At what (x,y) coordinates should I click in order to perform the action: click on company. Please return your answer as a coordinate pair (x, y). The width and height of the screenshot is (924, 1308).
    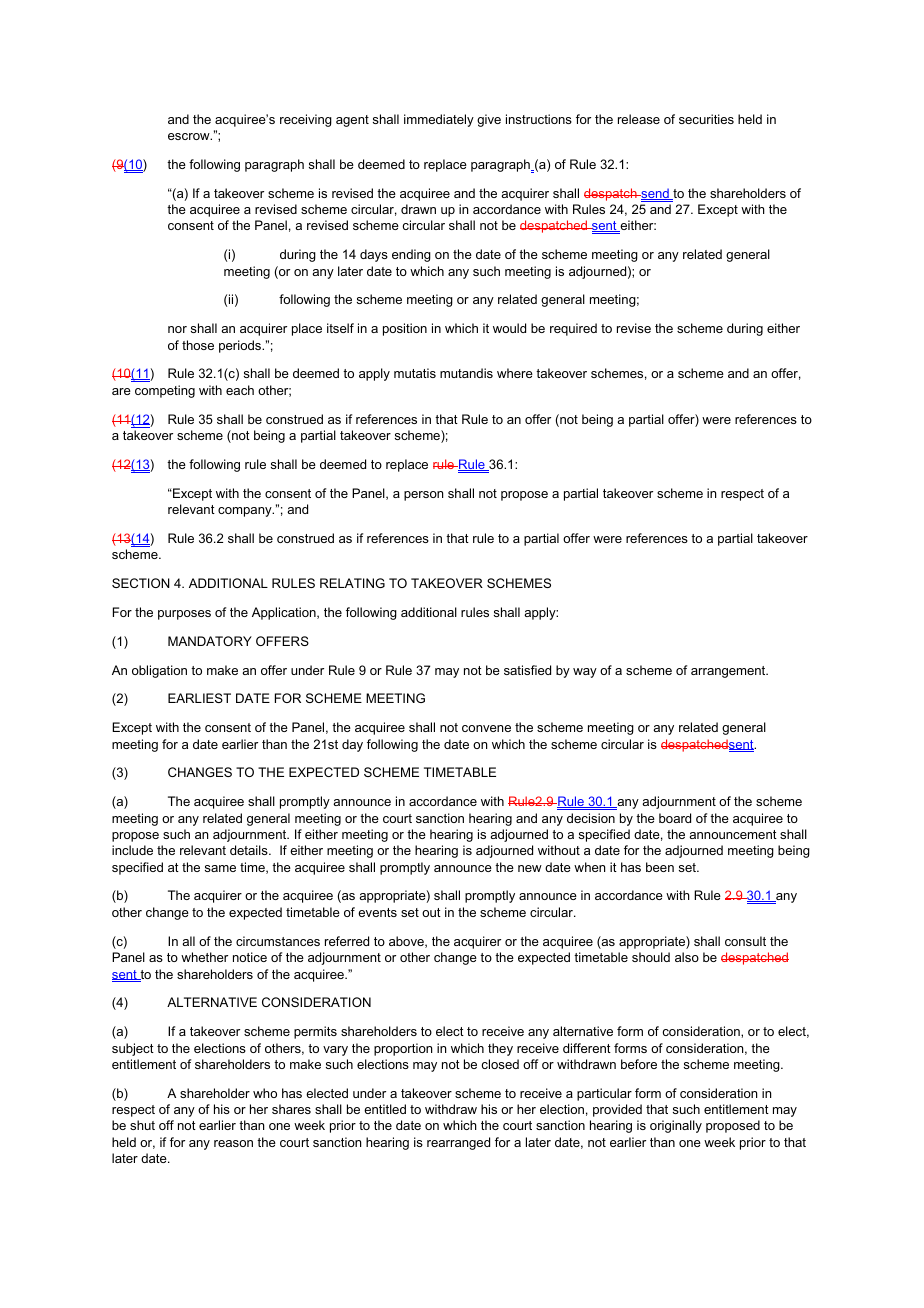
    Looking at the image, I should click on (246, 512).
